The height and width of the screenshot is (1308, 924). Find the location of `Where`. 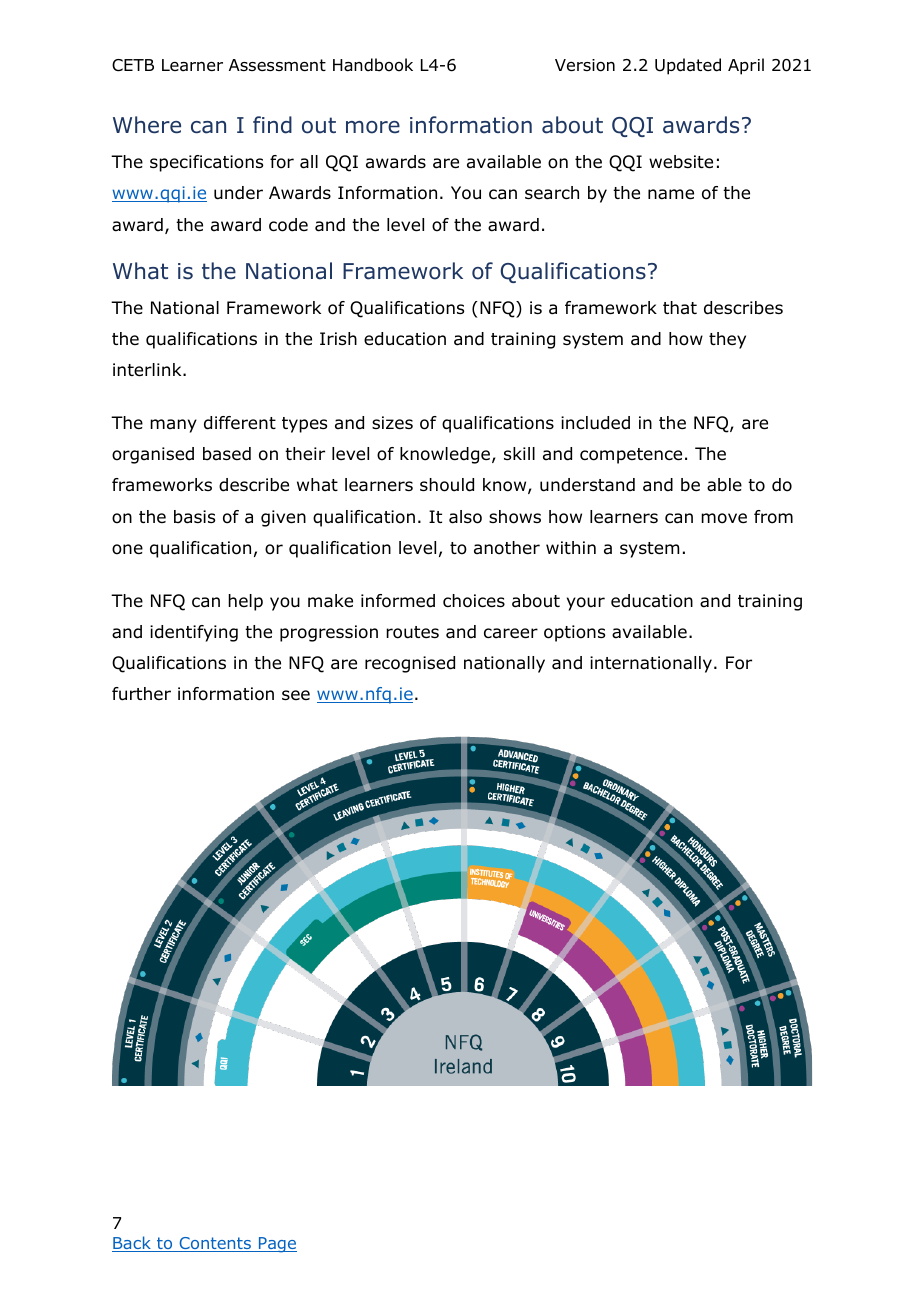

Where is located at coordinates (147, 125).
